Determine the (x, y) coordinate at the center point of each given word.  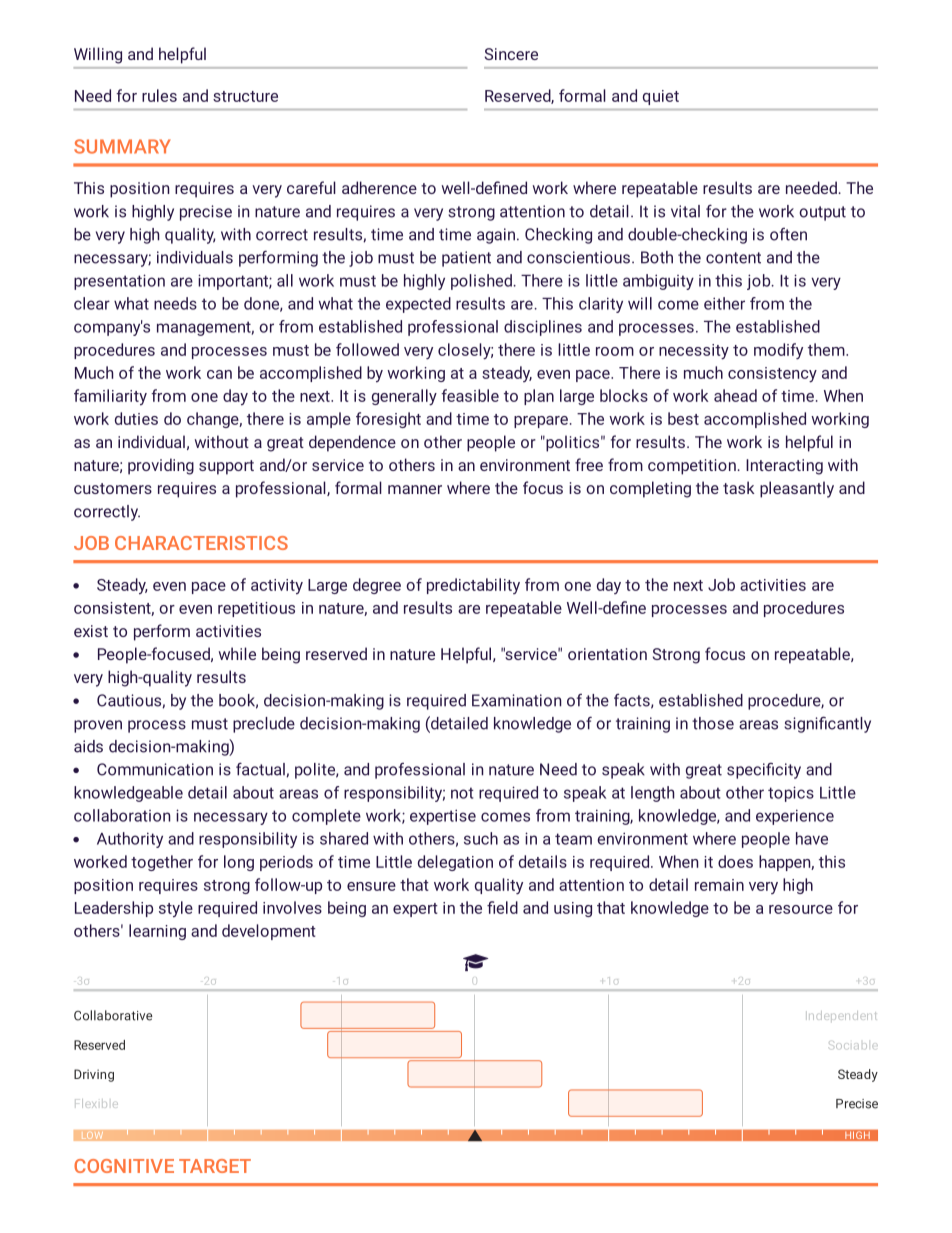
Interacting (784, 467)
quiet (661, 97)
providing (161, 466)
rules (159, 95)
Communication (155, 769)
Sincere (511, 54)
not (462, 793)
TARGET (215, 1166)
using (573, 909)
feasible (470, 395)
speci (747, 771)
